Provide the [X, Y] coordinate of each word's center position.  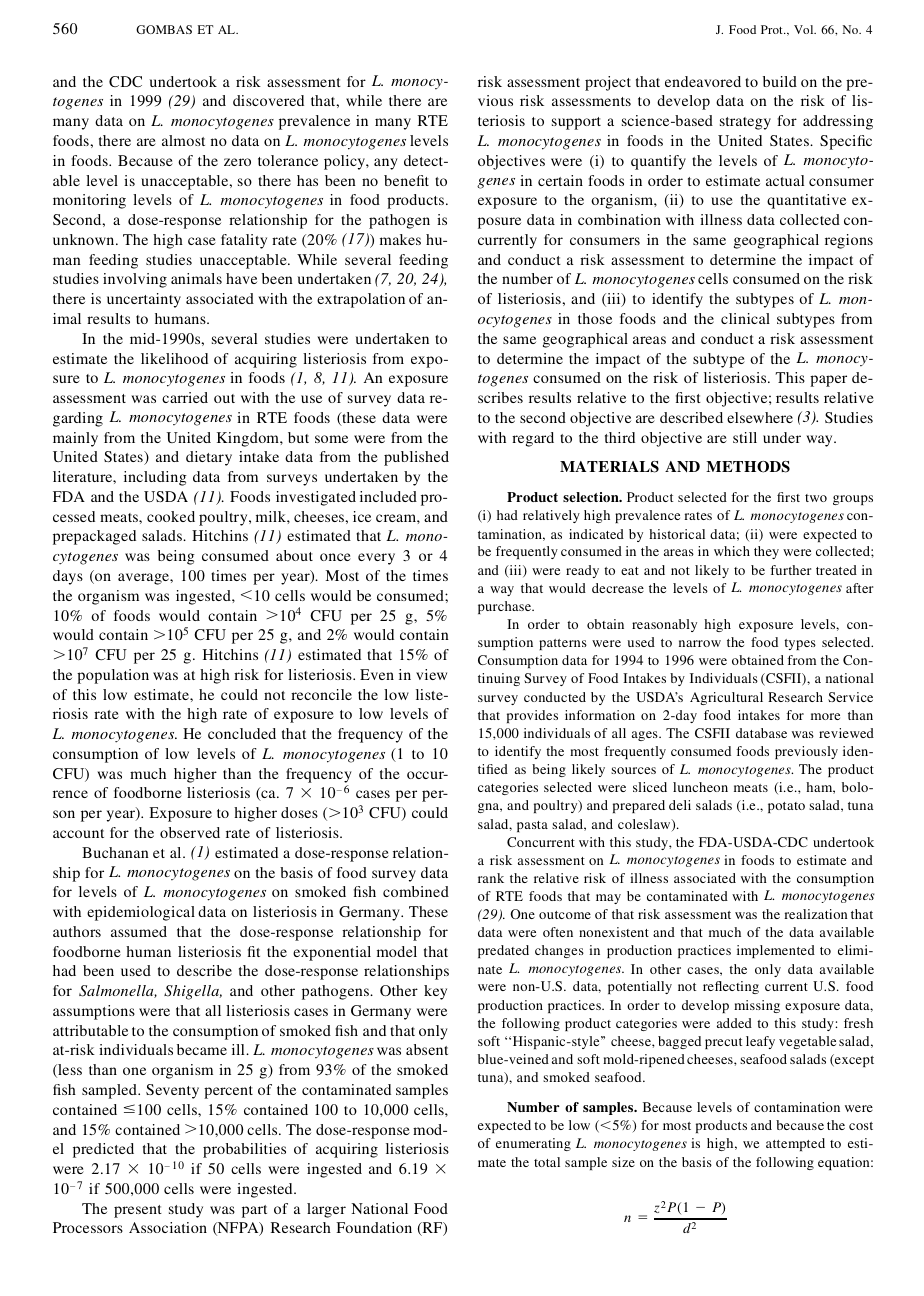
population [113, 676]
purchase [506, 607]
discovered [268, 100]
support [576, 123]
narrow [700, 643]
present [138, 1211]
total [547, 1162]
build [780, 81]
